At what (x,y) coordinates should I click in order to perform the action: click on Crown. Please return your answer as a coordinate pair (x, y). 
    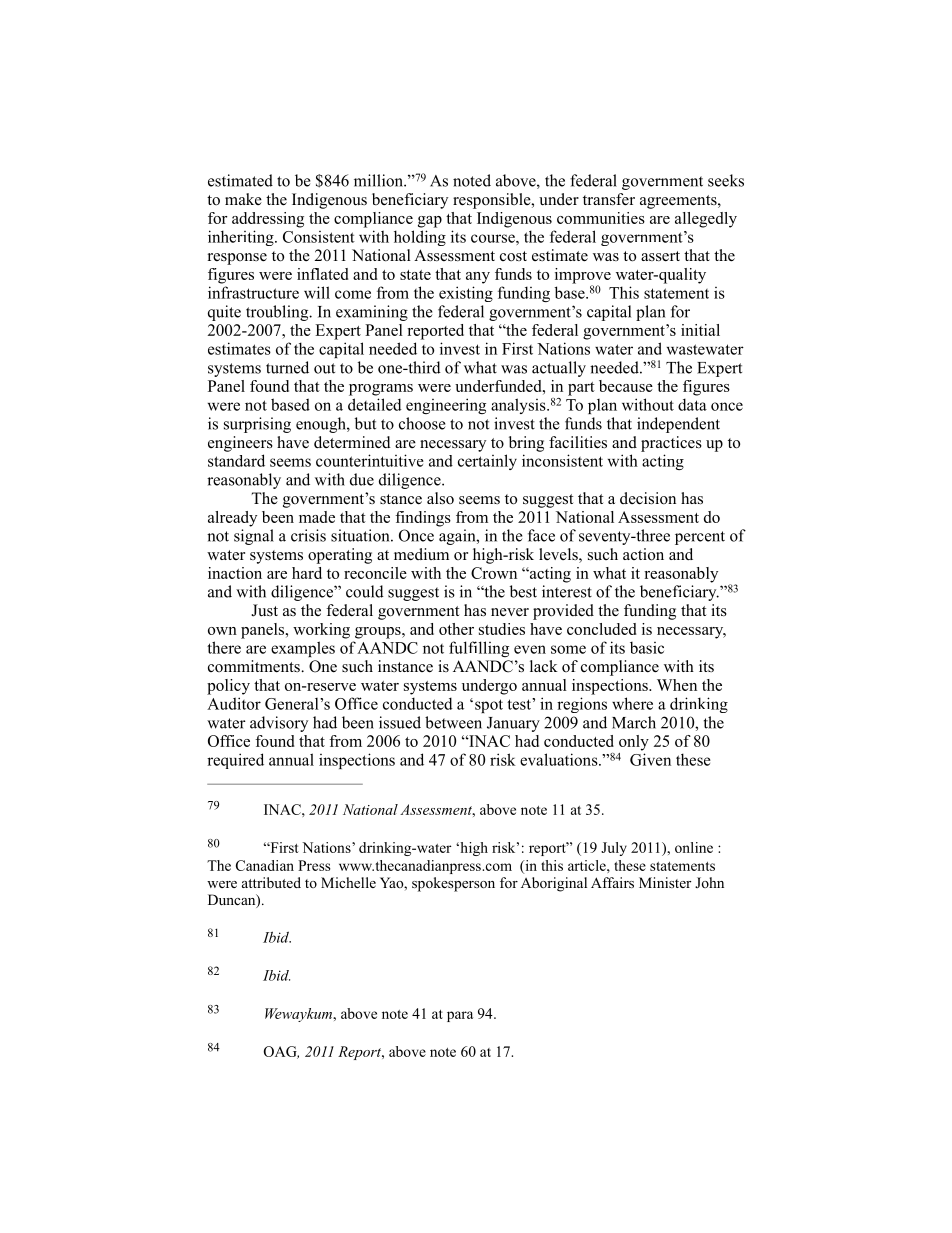
    Looking at the image, I should click on (494, 573).
